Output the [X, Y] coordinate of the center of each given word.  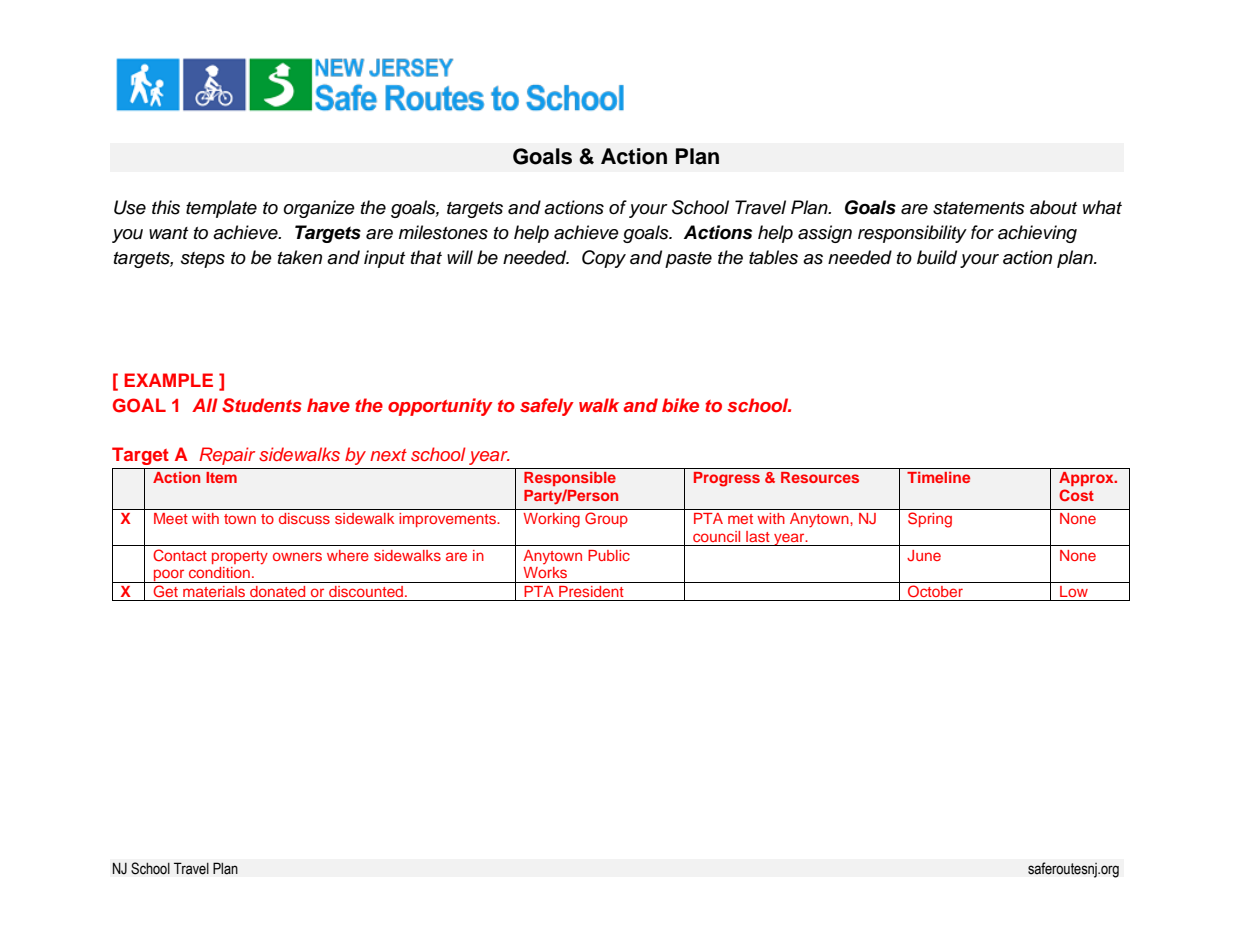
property [240, 558]
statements [979, 208]
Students [262, 405]
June [924, 555]
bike [680, 405]
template [221, 209]
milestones [443, 232]
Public [609, 555]
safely [547, 407]
